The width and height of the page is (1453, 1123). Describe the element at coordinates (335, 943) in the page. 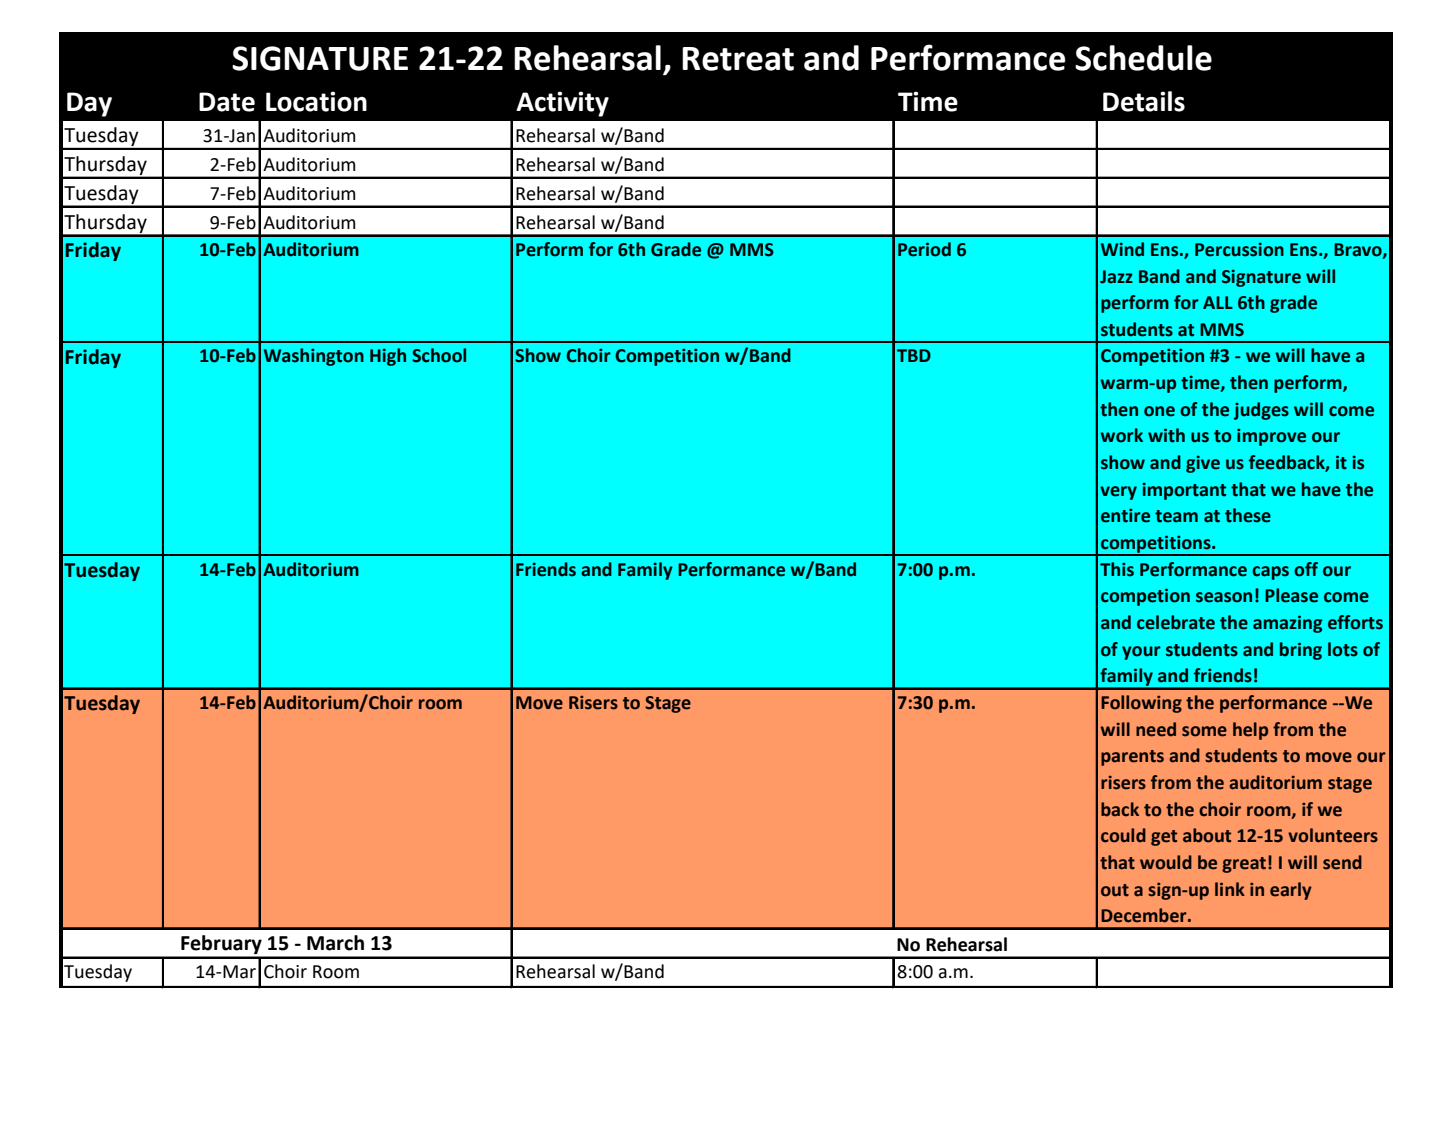

I see `March` at that location.
